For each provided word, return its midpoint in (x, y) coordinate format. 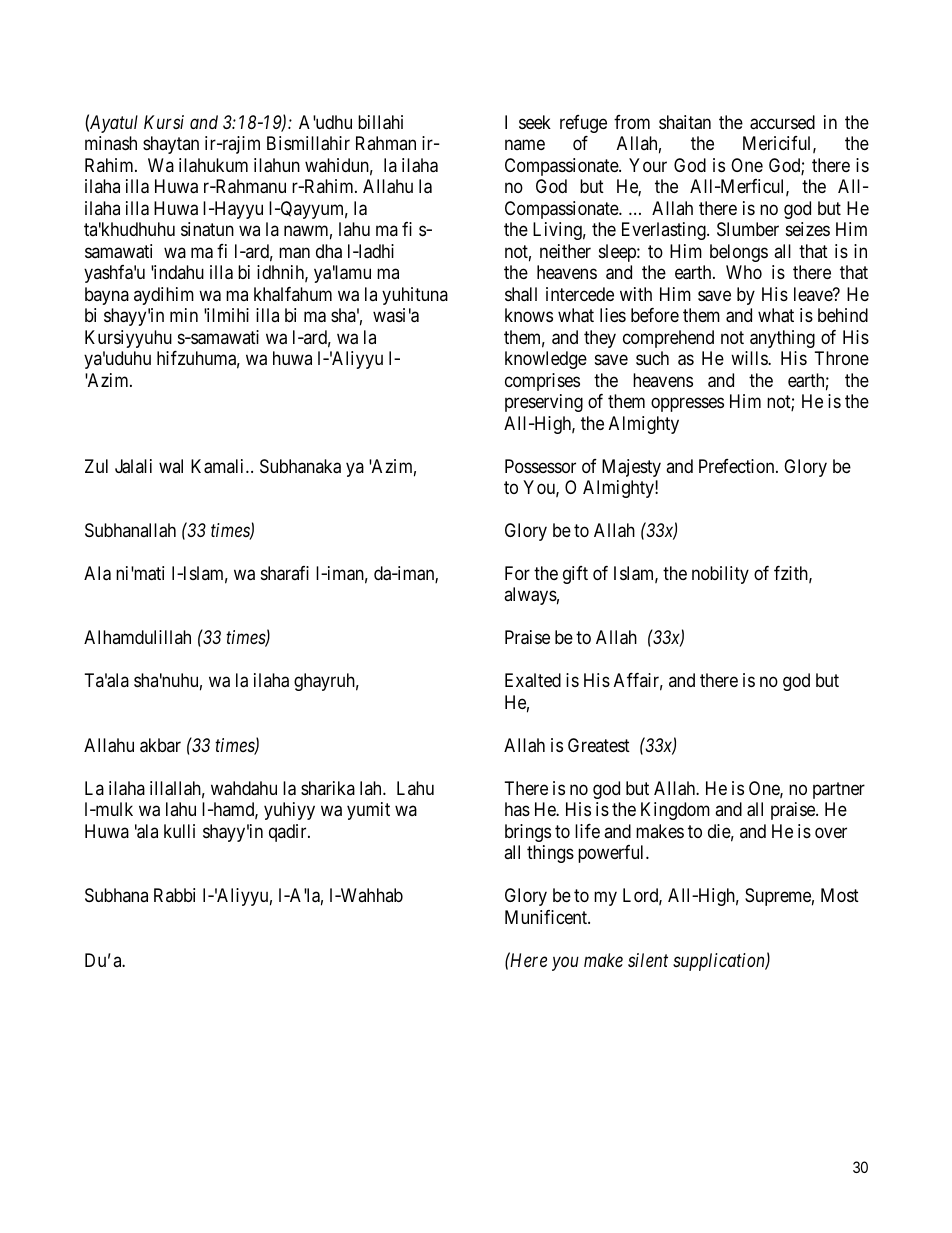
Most (840, 895)
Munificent (547, 917)
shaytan (171, 145)
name (525, 145)
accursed (782, 122)
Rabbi (174, 895)
